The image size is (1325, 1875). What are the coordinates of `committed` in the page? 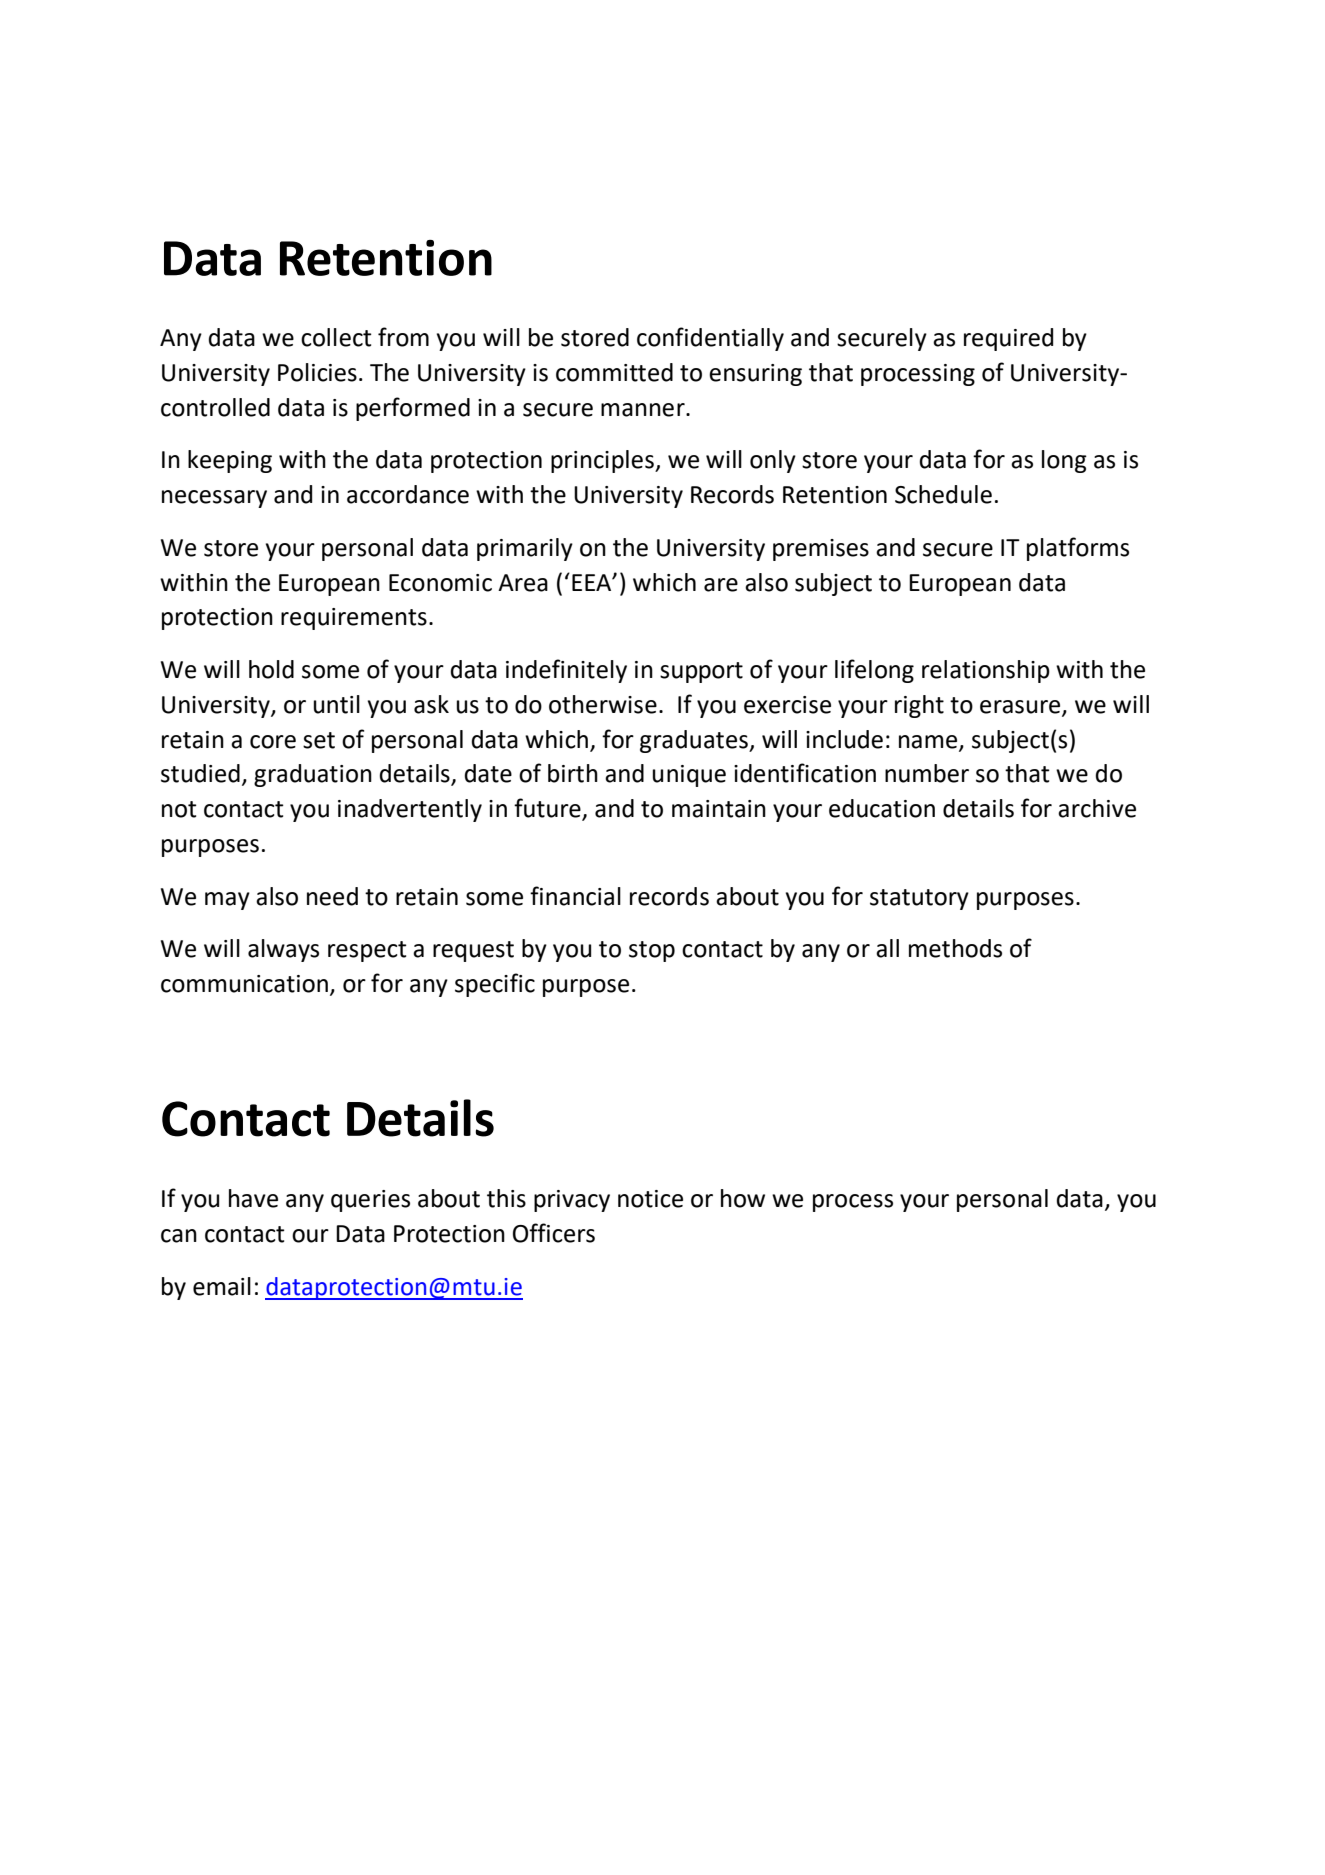 It's located at (614, 372).
